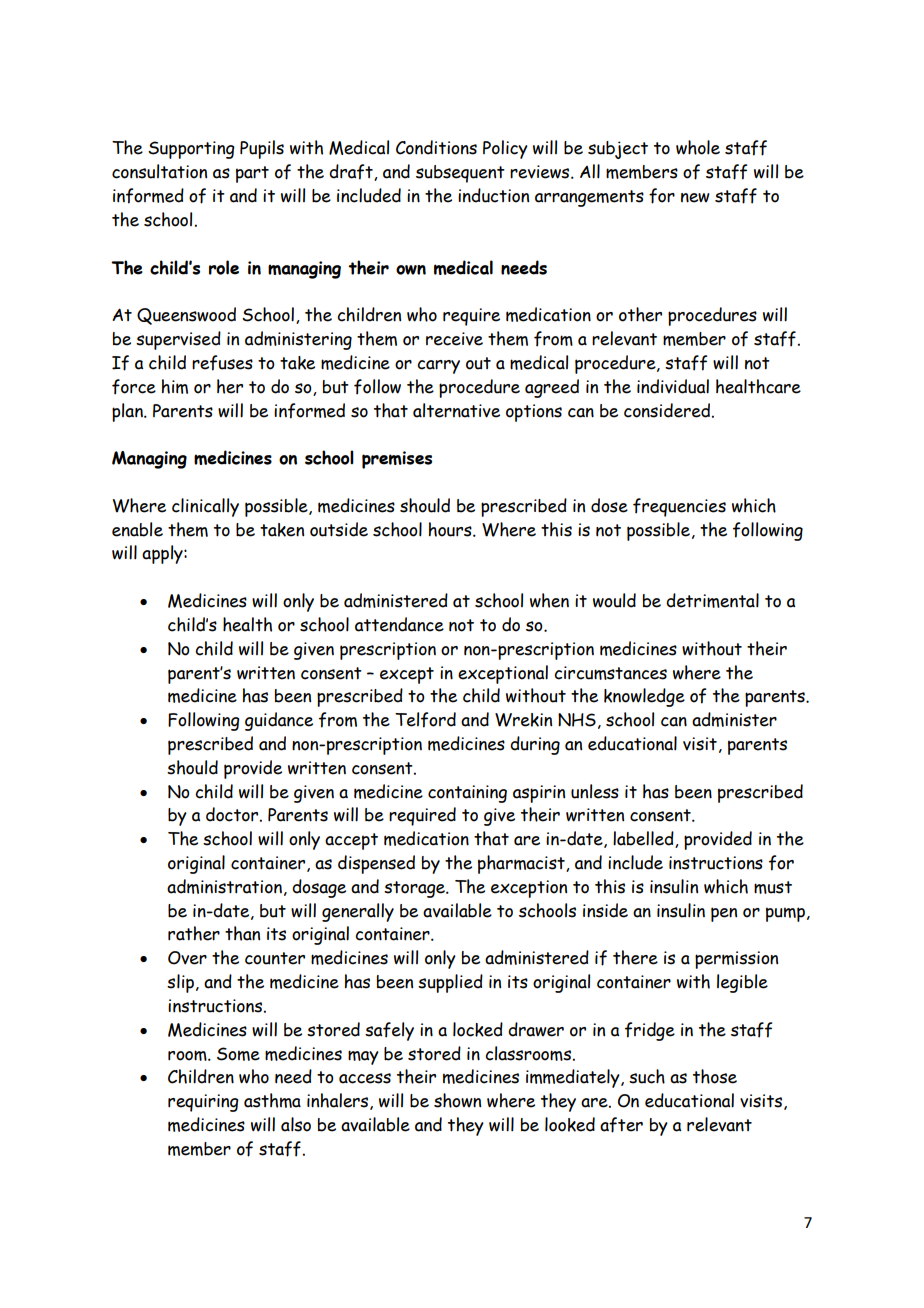  What do you see at coordinates (224, 886) in the document?
I see `administration` at bounding box center [224, 886].
